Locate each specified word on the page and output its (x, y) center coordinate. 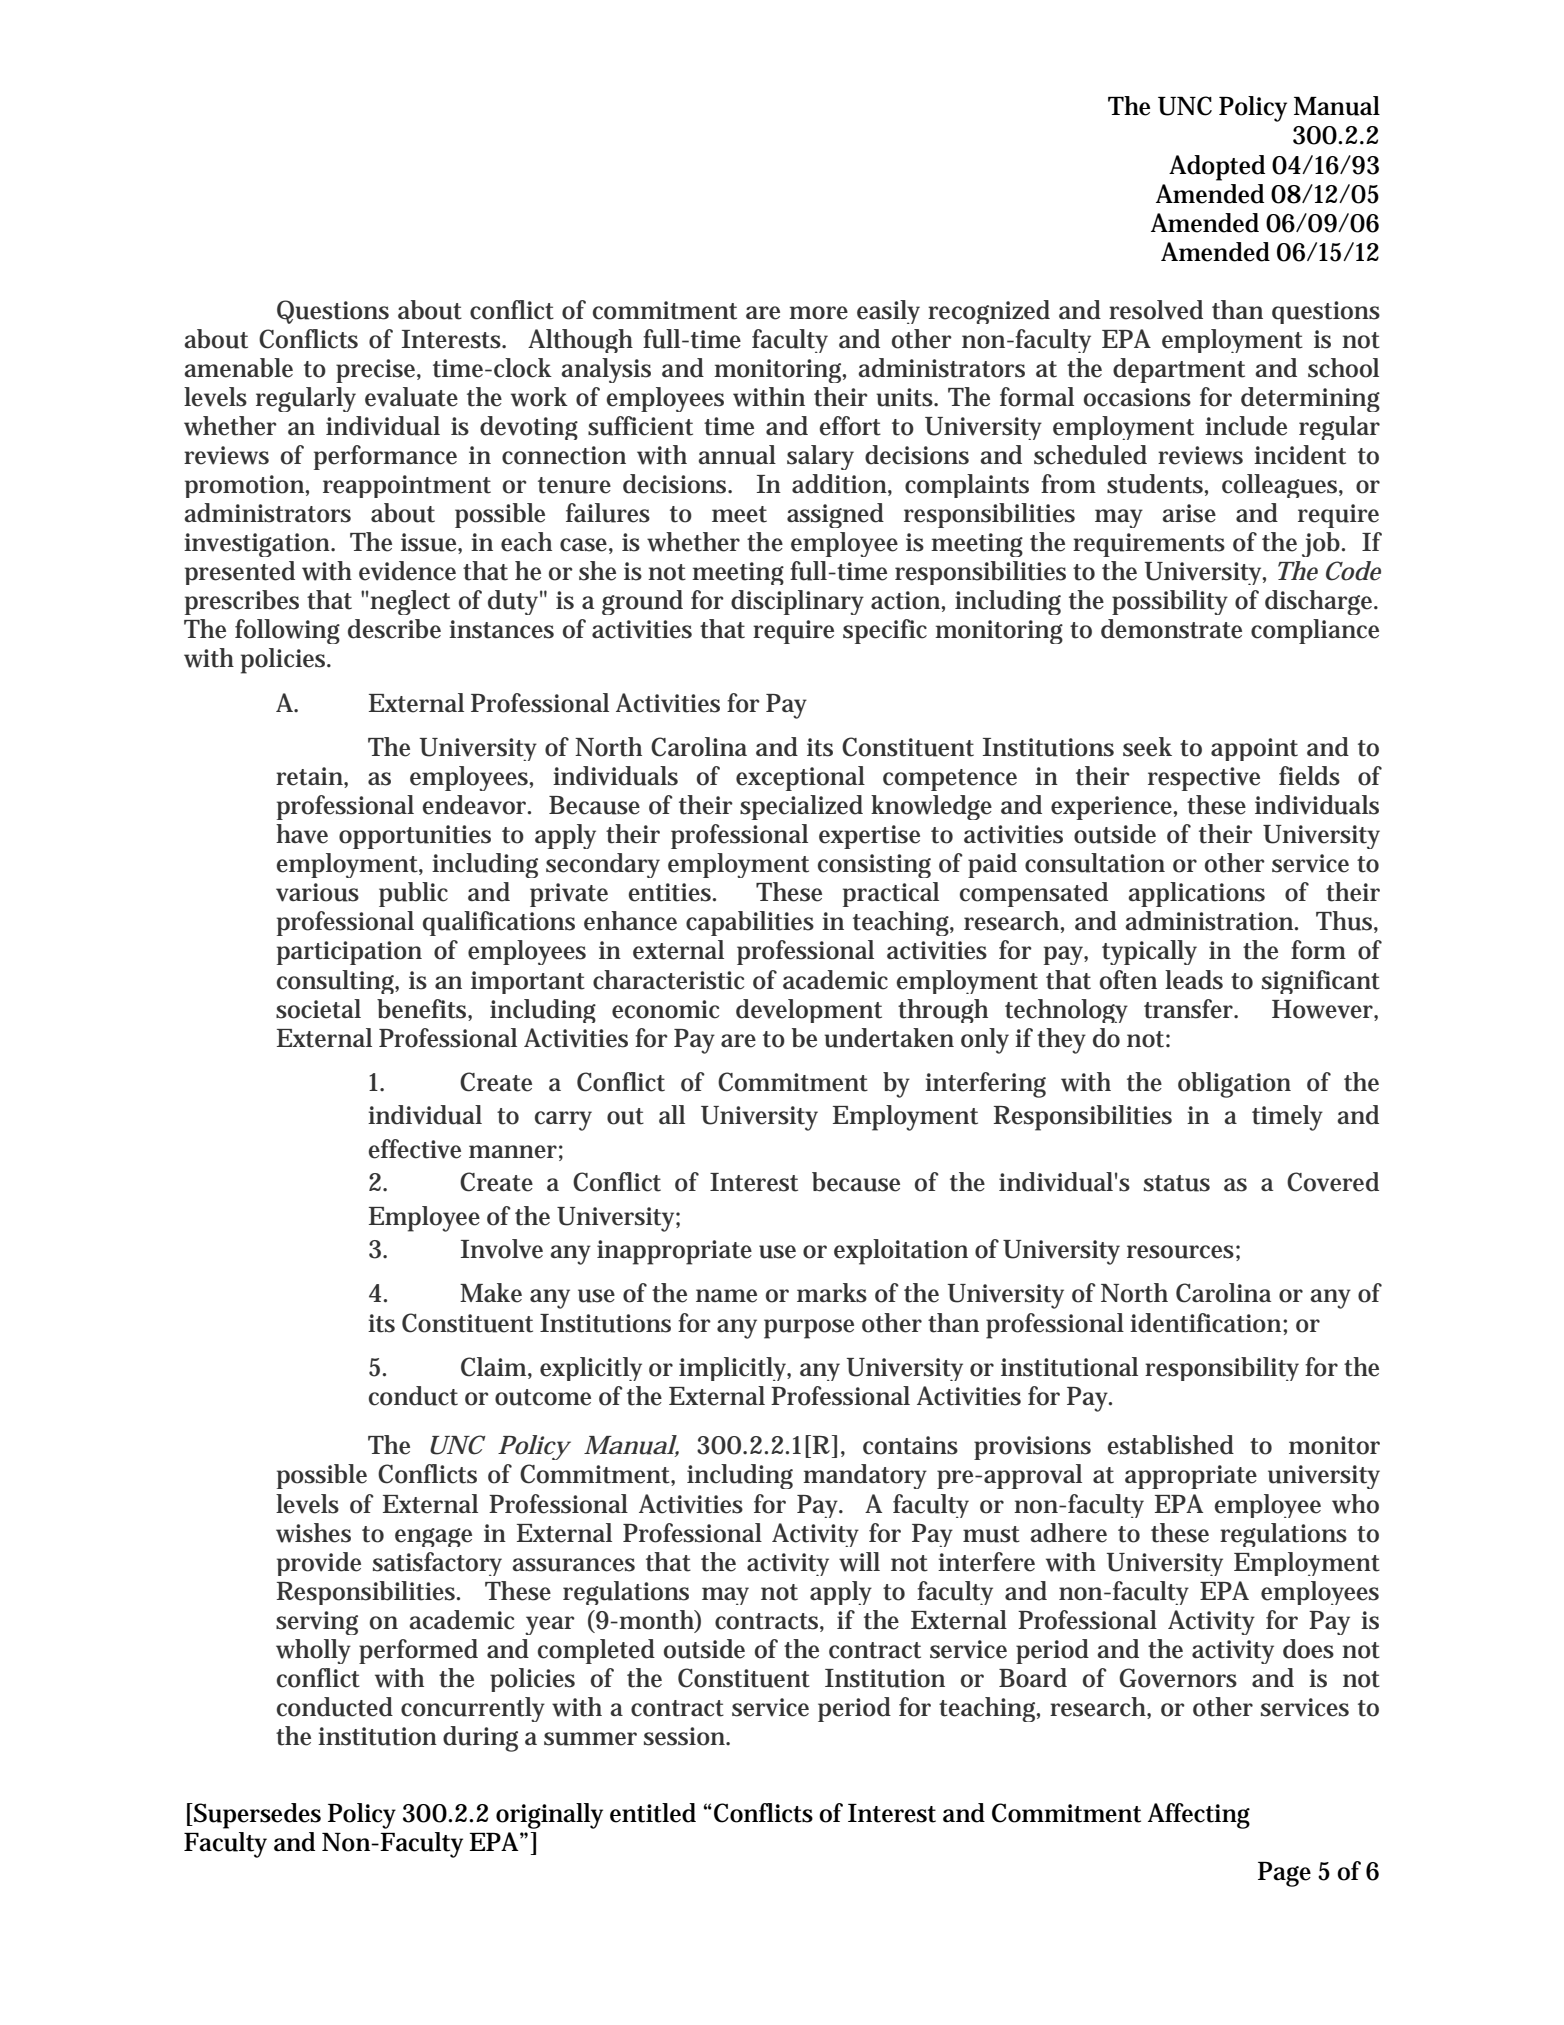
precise (377, 371)
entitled (653, 1813)
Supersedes (256, 1816)
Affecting (1199, 1816)
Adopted (1217, 168)
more (818, 313)
